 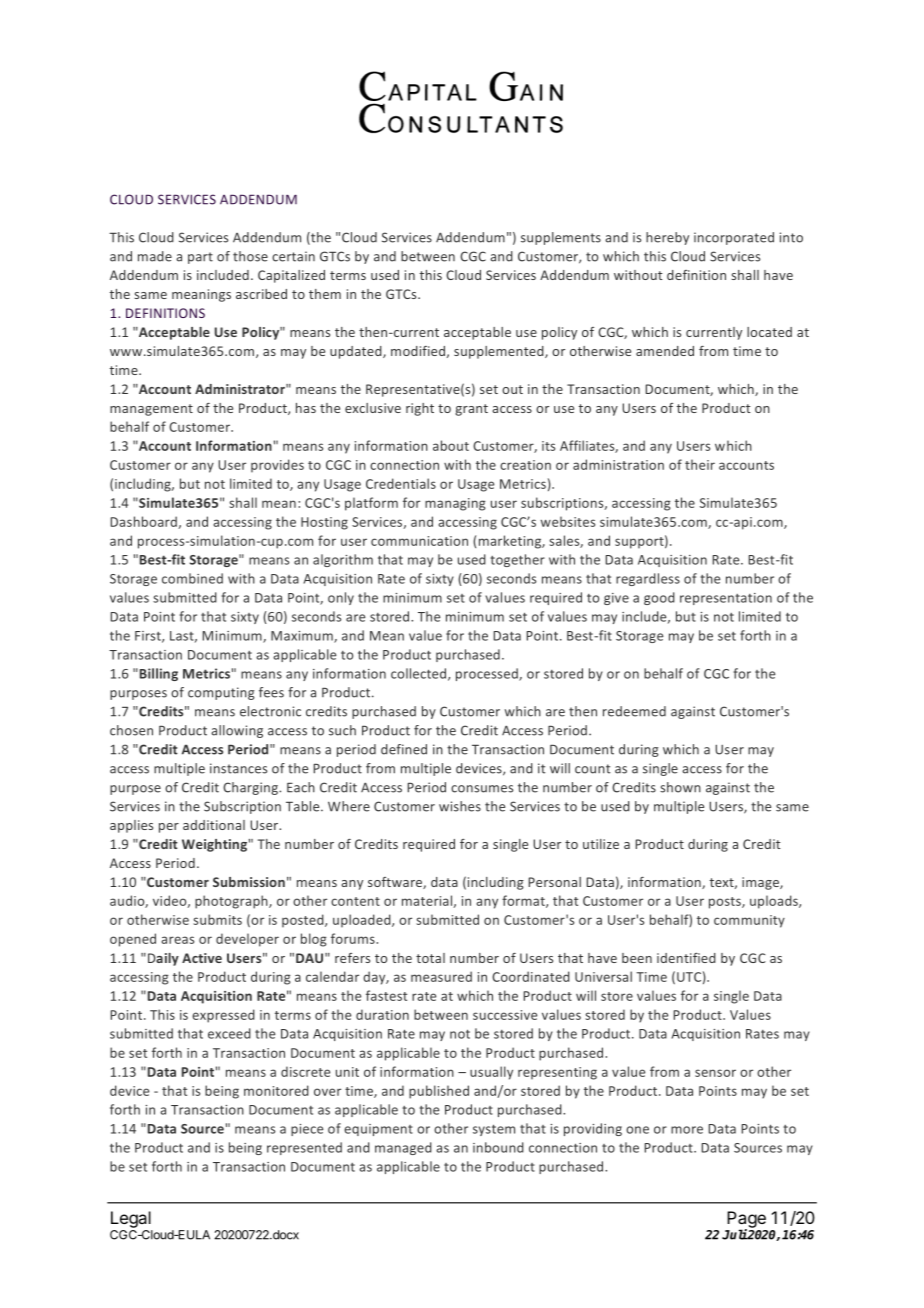 What do you see at coordinates (726, 599) in the document?
I see `representation` at bounding box center [726, 599].
